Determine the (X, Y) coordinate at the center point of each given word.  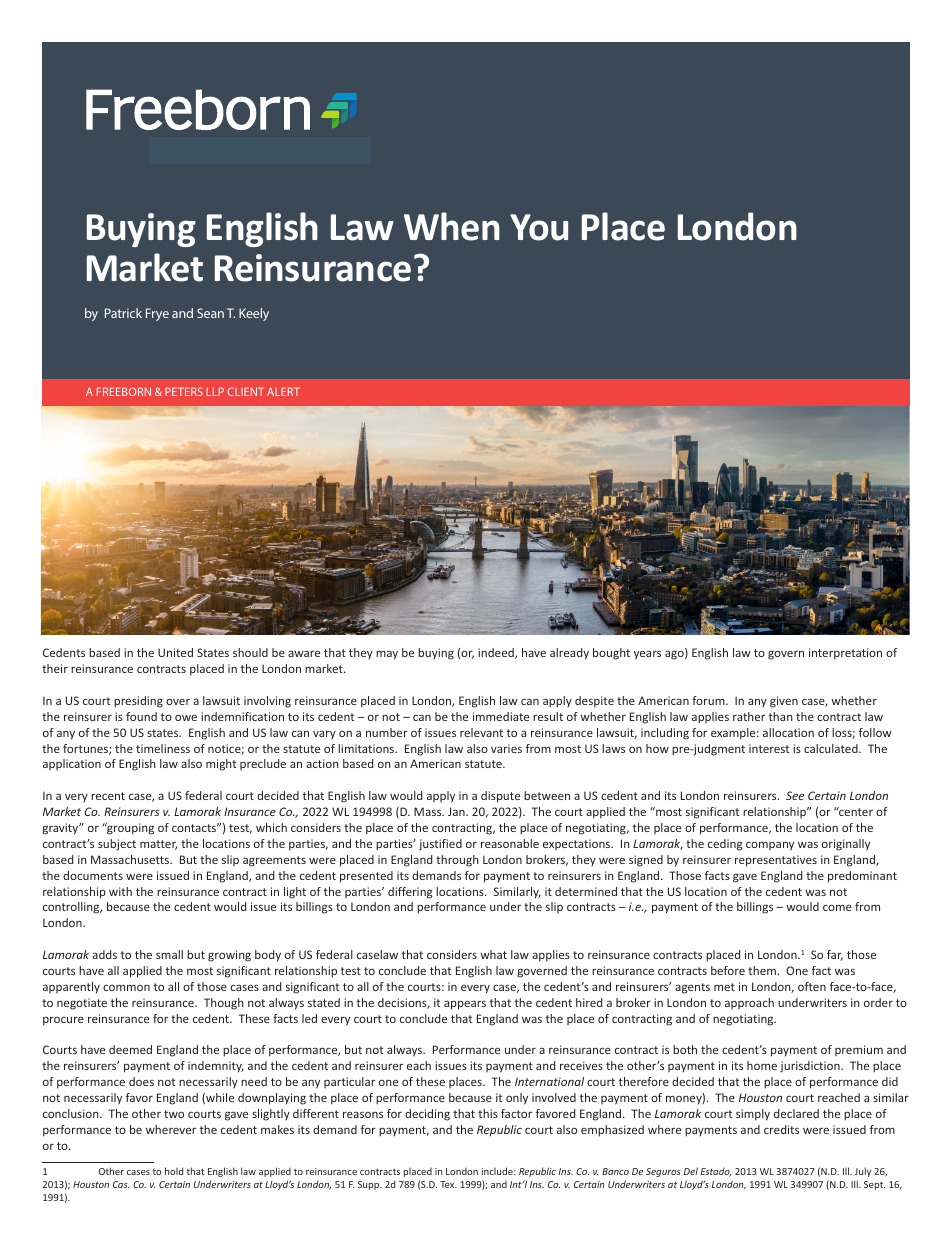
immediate (501, 716)
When (452, 226)
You (539, 227)
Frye (157, 314)
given (784, 702)
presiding (138, 702)
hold (174, 1171)
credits (781, 1129)
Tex (448, 1184)
